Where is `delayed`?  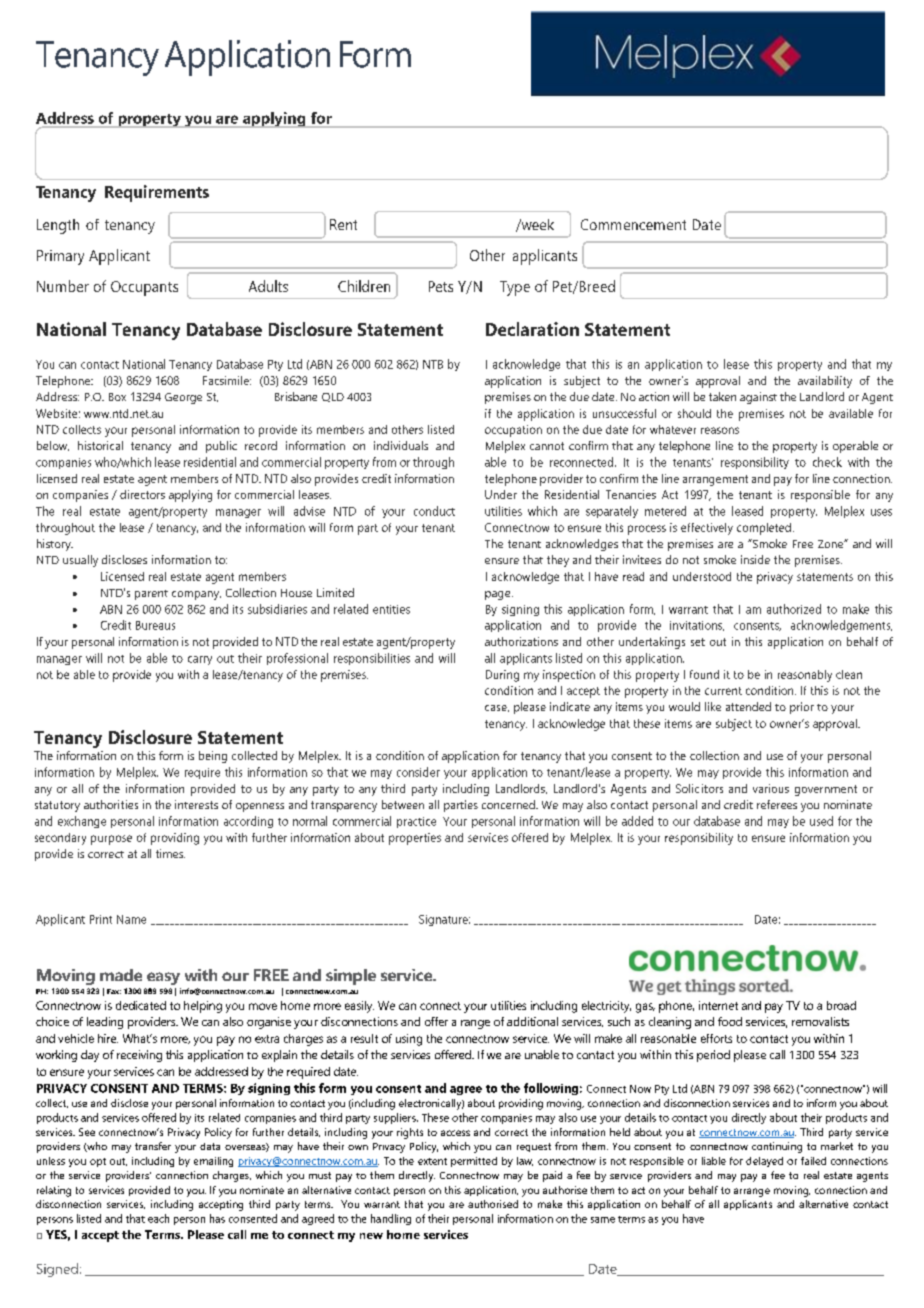
delayed is located at coordinates (764, 1162).
